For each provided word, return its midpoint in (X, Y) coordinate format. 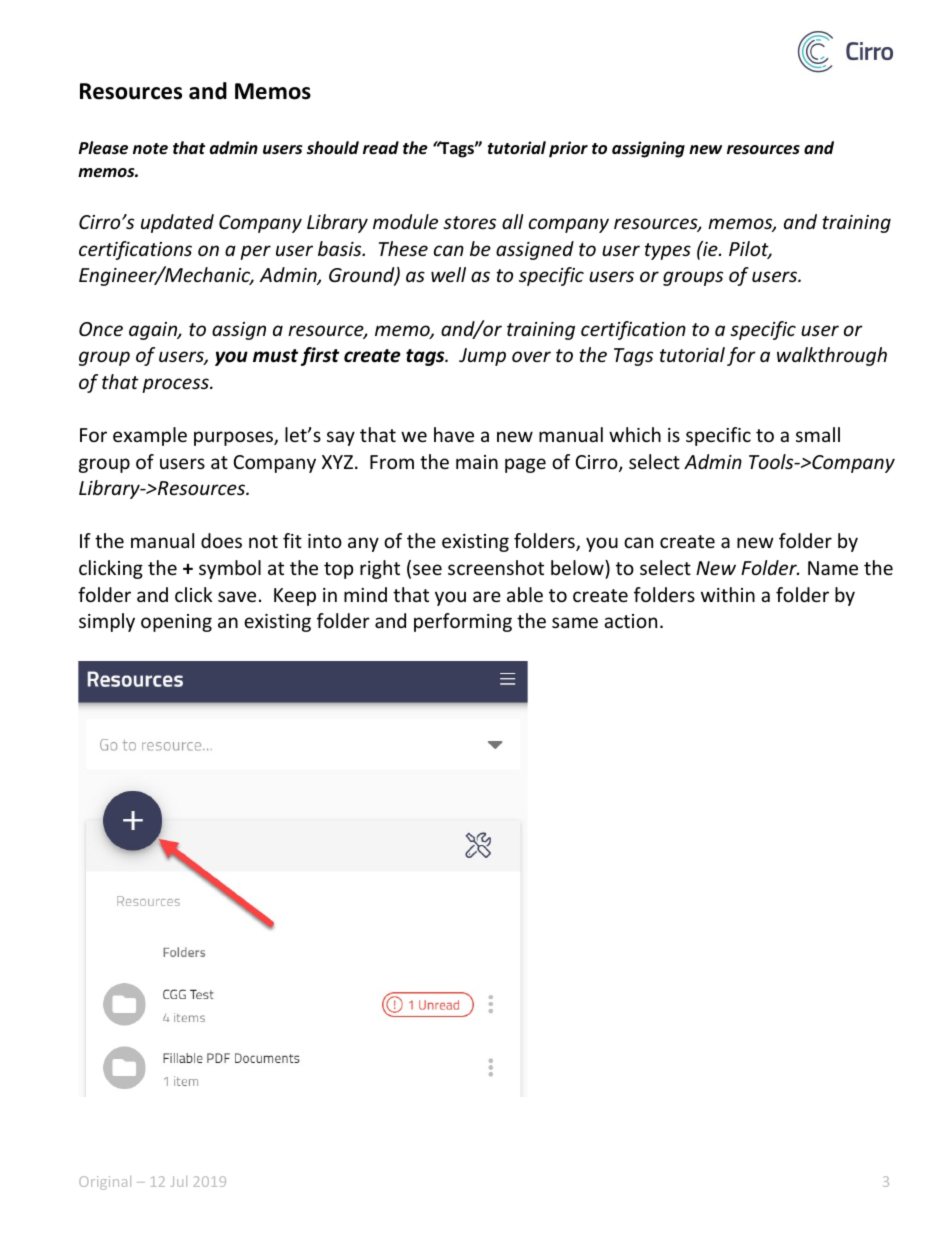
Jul (179, 1181)
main (477, 462)
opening (176, 623)
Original (105, 1183)
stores (469, 222)
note (150, 148)
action (630, 621)
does (221, 540)
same (575, 622)
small (818, 434)
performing (463, 622)
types (668, 251)
